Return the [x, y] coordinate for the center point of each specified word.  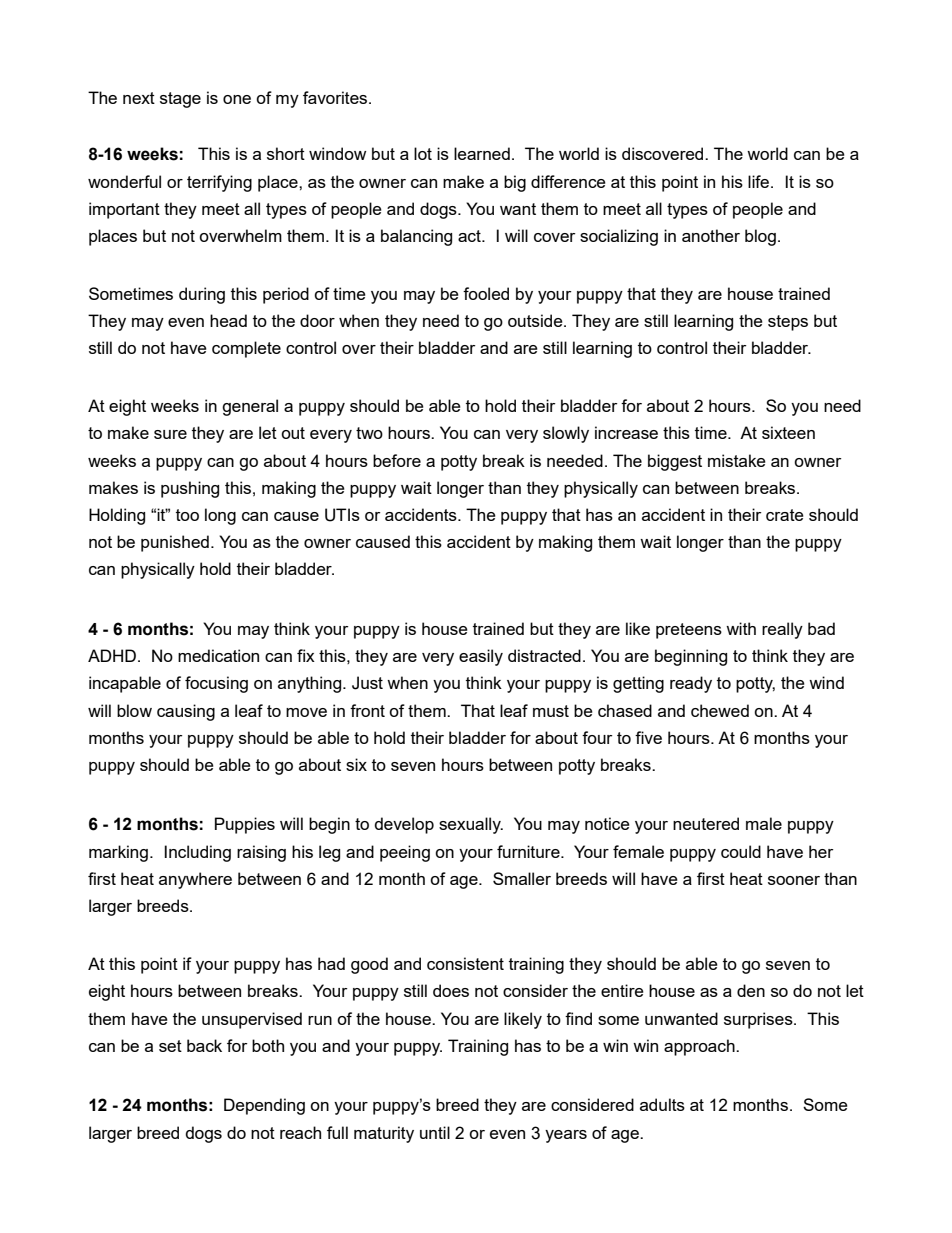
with [741, 628]
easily [481, 657]
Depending [264, 1106]
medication [218, 655]
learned [482, 153]
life [758, 181]
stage [180, 100]
